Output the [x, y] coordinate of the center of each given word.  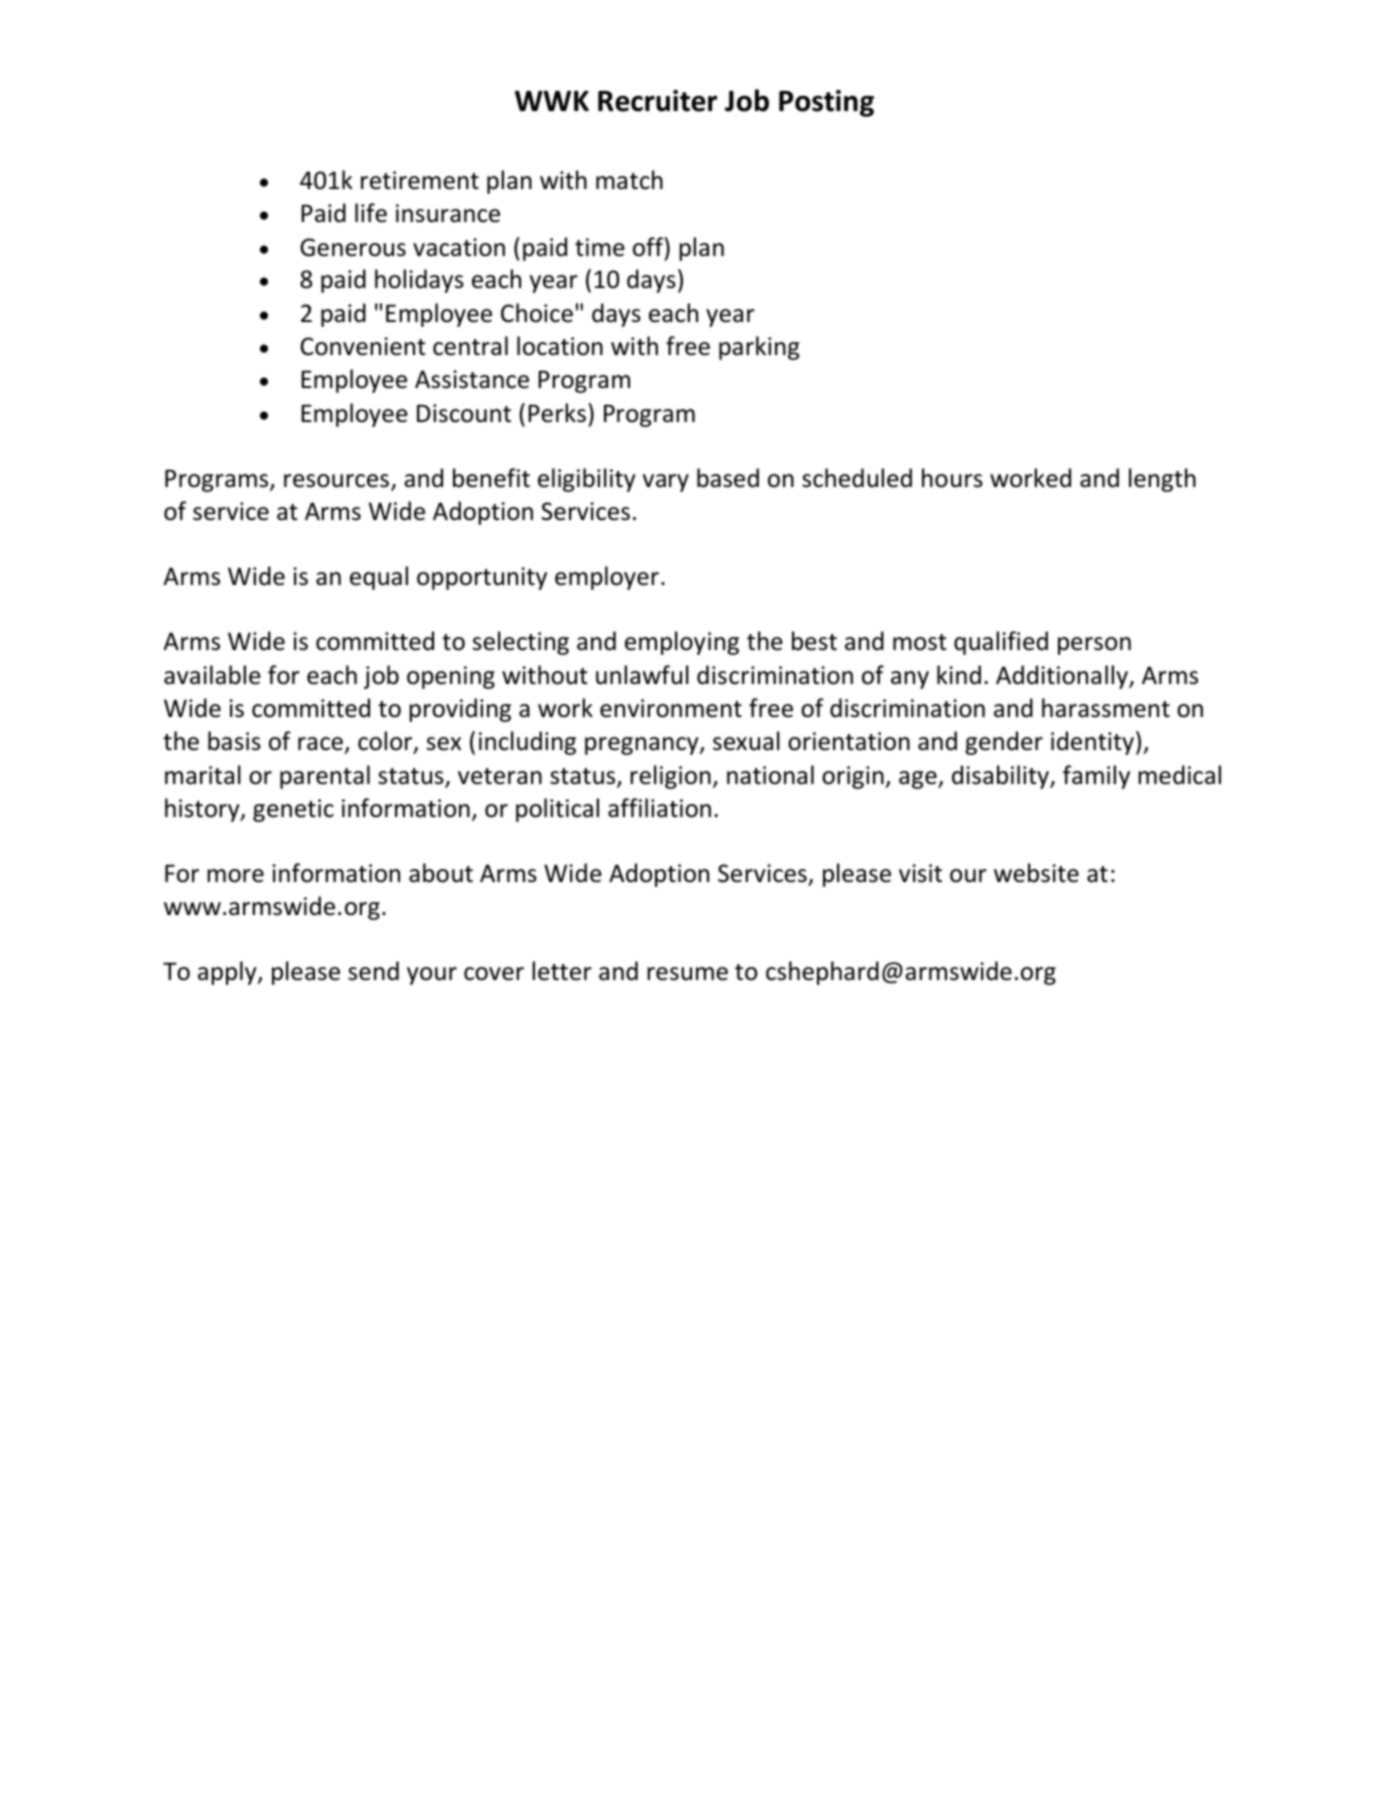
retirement [420, 180]
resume [687, 974]
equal [379, 578]
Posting [826, 103]
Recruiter [657, 101]
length [1162, 480]
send [373, 971]
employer [607, 578]
